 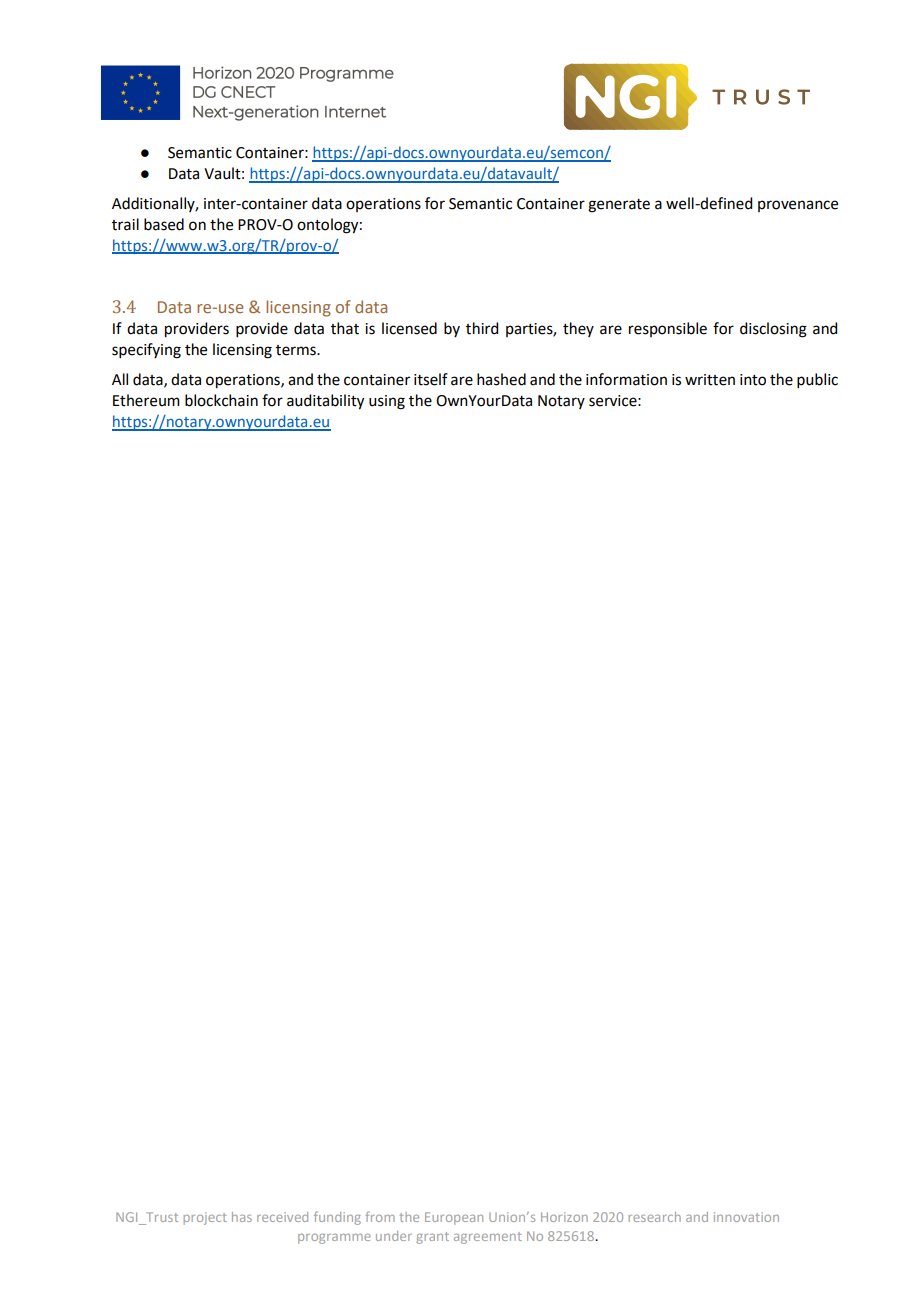 What do you see at coordinates (221, 400) in the screenshot?
I see `blockchain` at bounding box center [221, 400].
